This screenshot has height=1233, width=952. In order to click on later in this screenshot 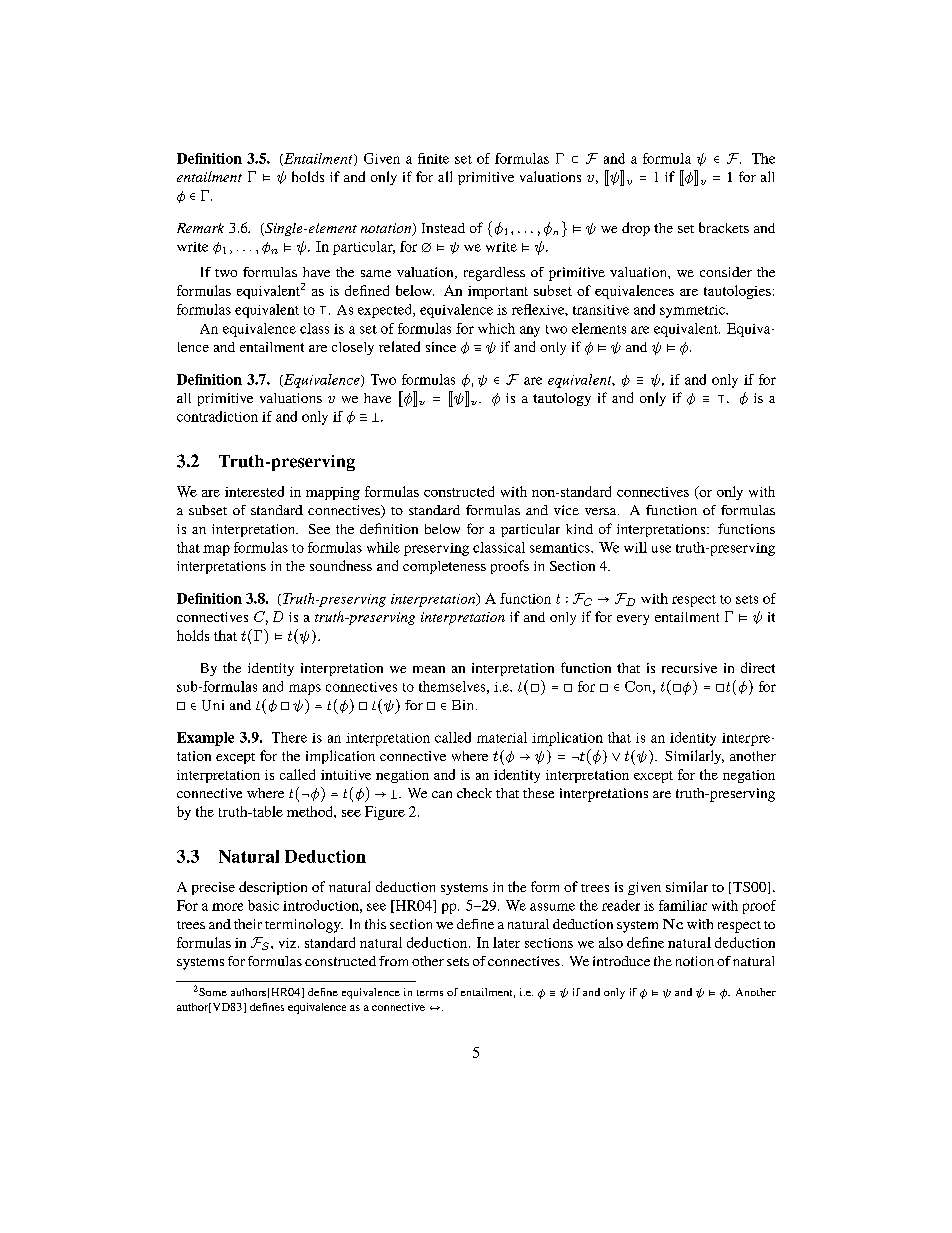, I will do `click(506, 942)`.
